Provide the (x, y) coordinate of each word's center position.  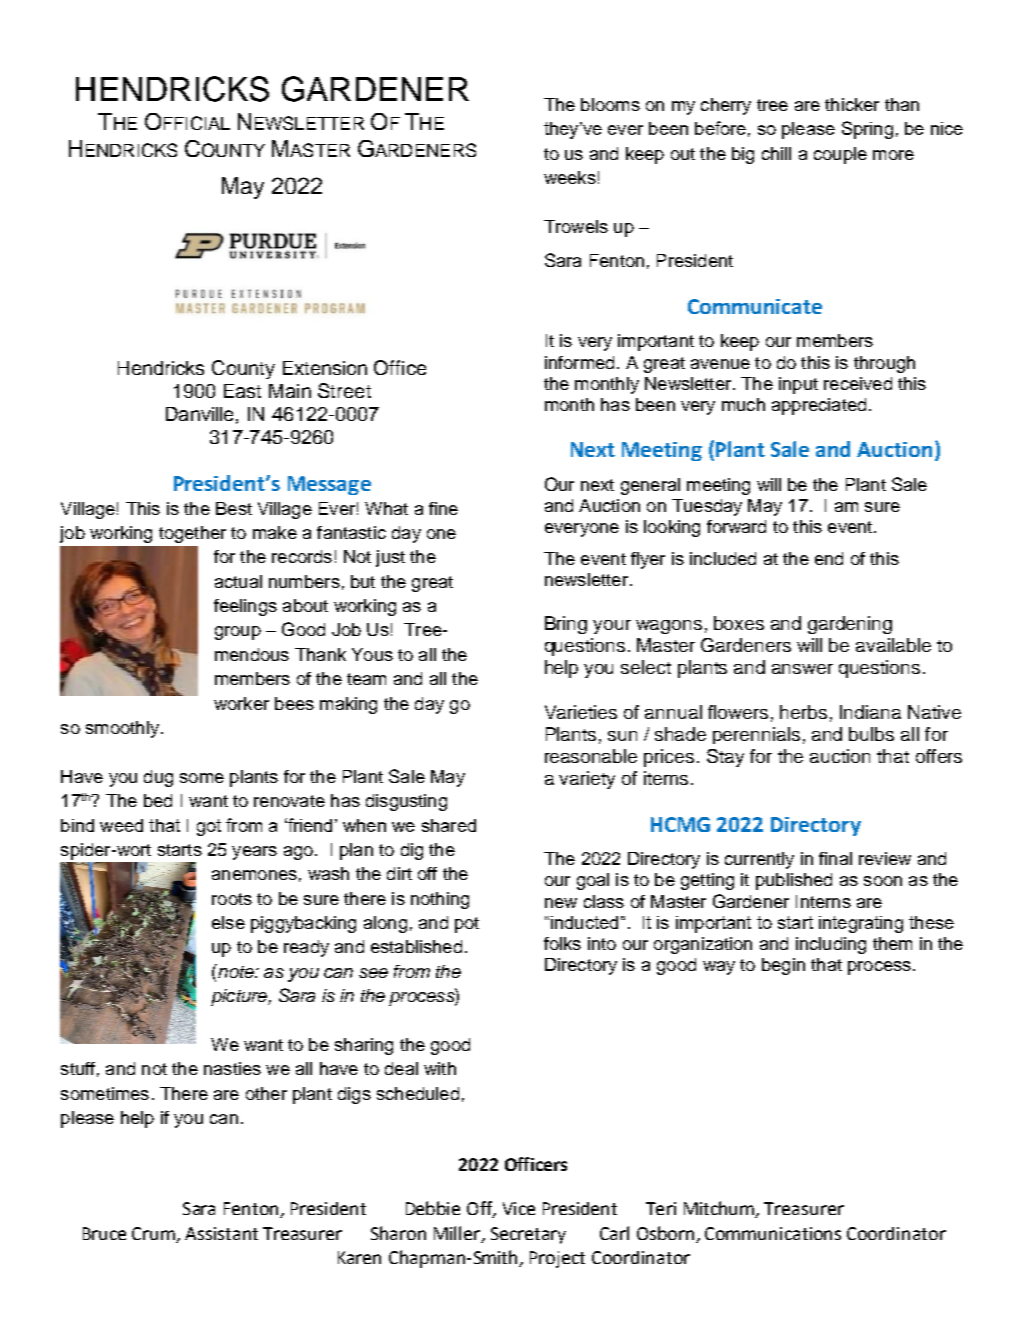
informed (579, 362)
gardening (850, 625)
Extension (325, 368)
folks (562, 943)
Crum (155, 1234)
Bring (566, 625)
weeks (570, 177)
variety (587, 780)
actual (238, 581)
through (884, 364)
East (242, 391)
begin (783, 966)
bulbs (871, 734)
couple (840, 155)
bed (158, 800)
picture (240, 997)
